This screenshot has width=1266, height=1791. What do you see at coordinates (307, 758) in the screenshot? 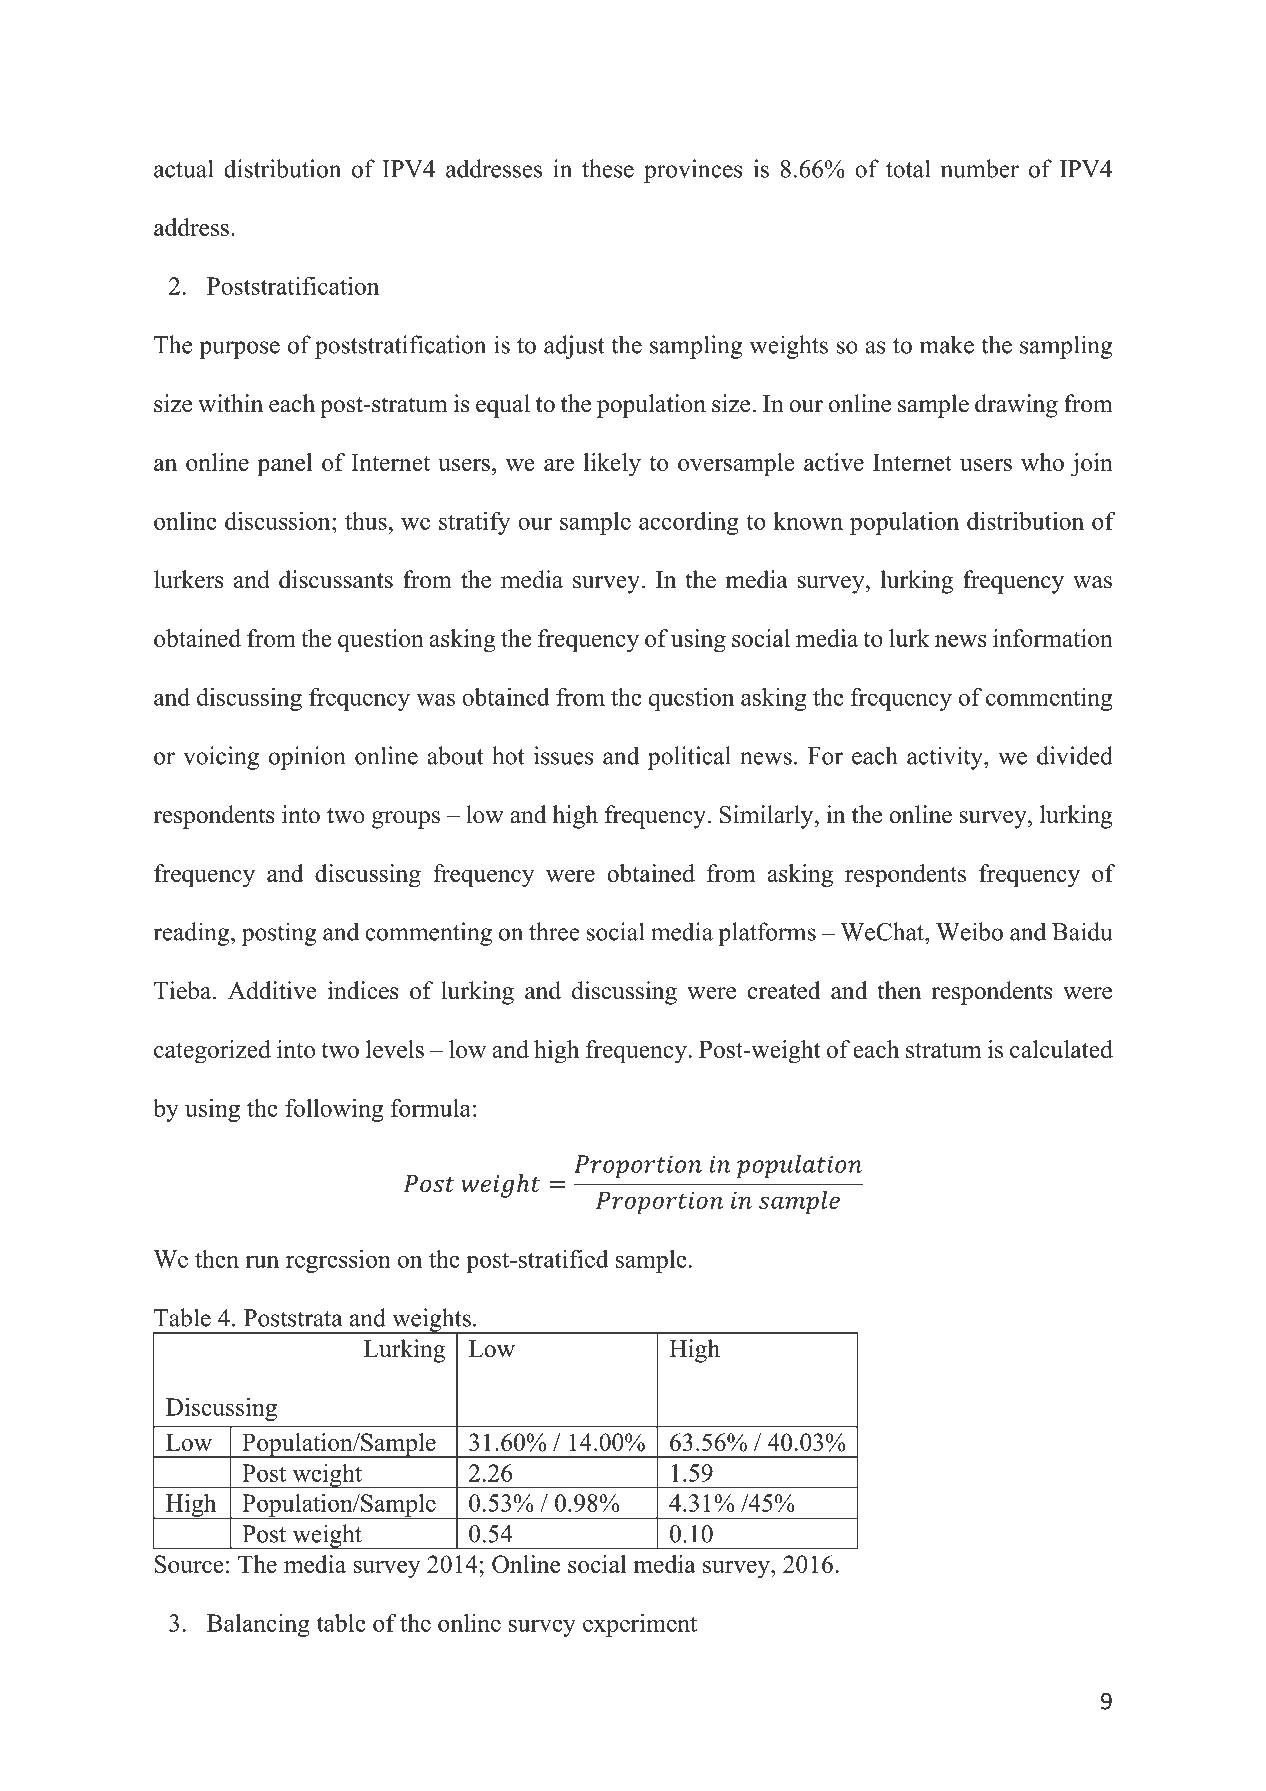
I see `opinion` at bounding box center [307, 758].
